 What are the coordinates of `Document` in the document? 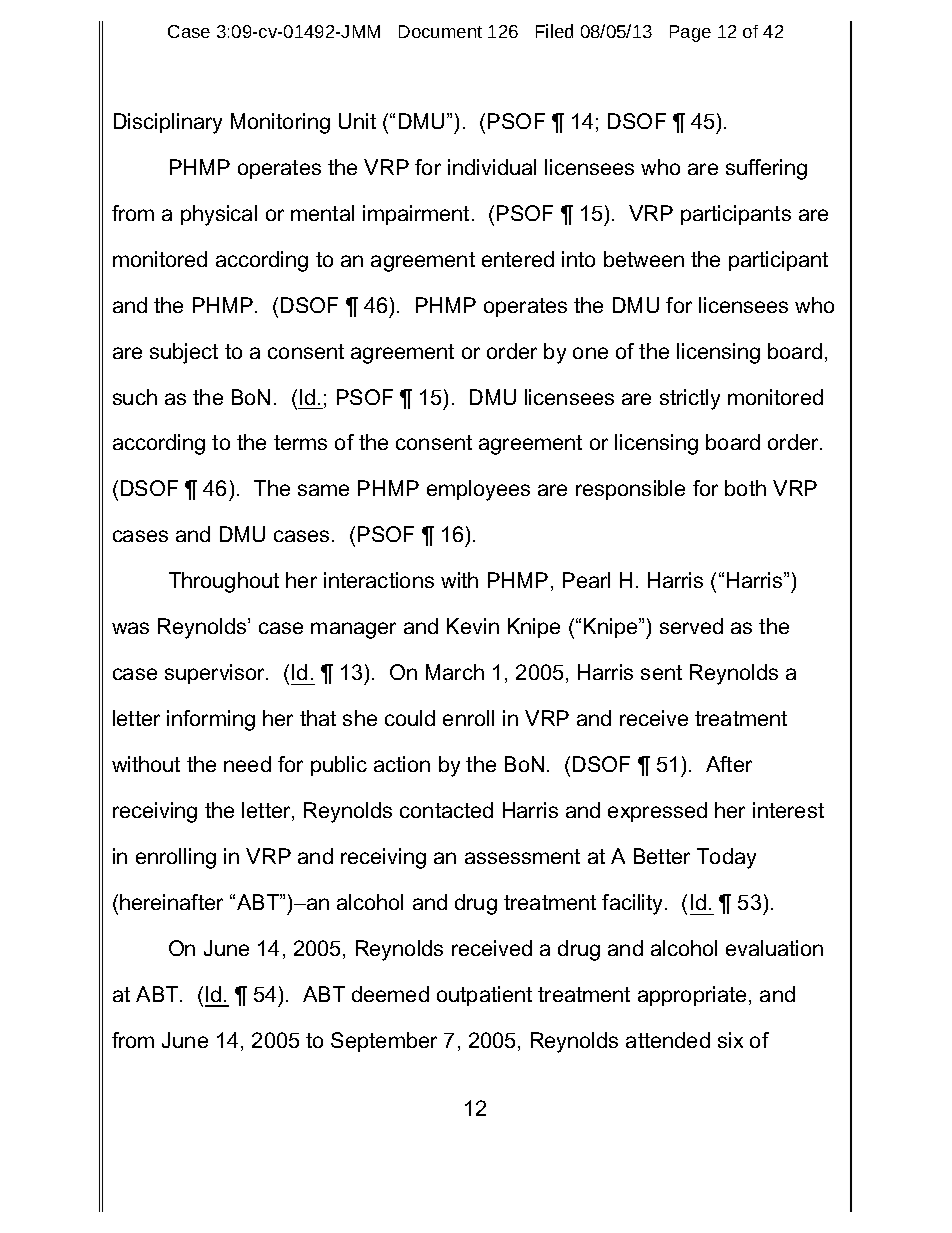 It's located at (440, 31).
